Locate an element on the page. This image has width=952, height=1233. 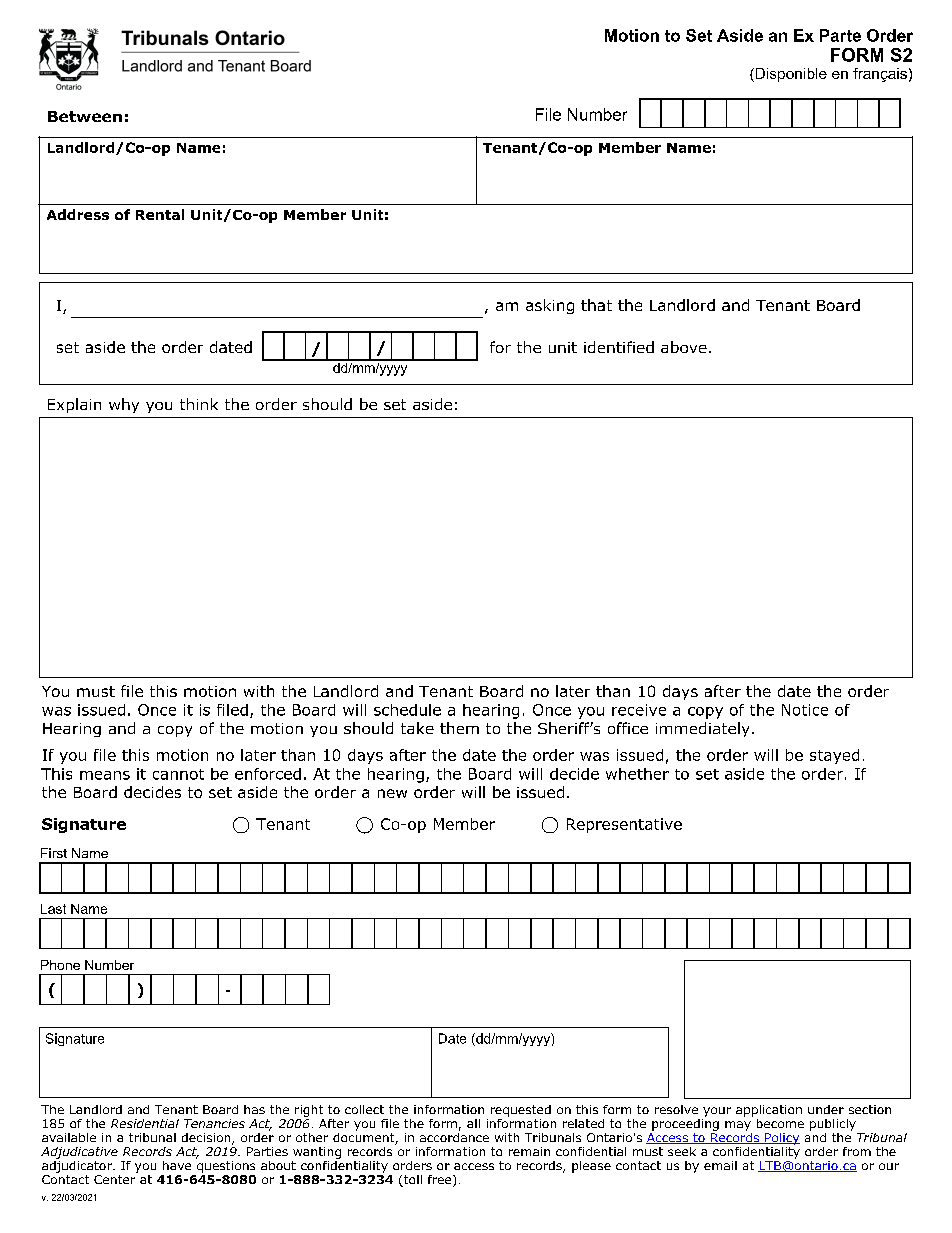
First is located at coordinates (54, 853).
